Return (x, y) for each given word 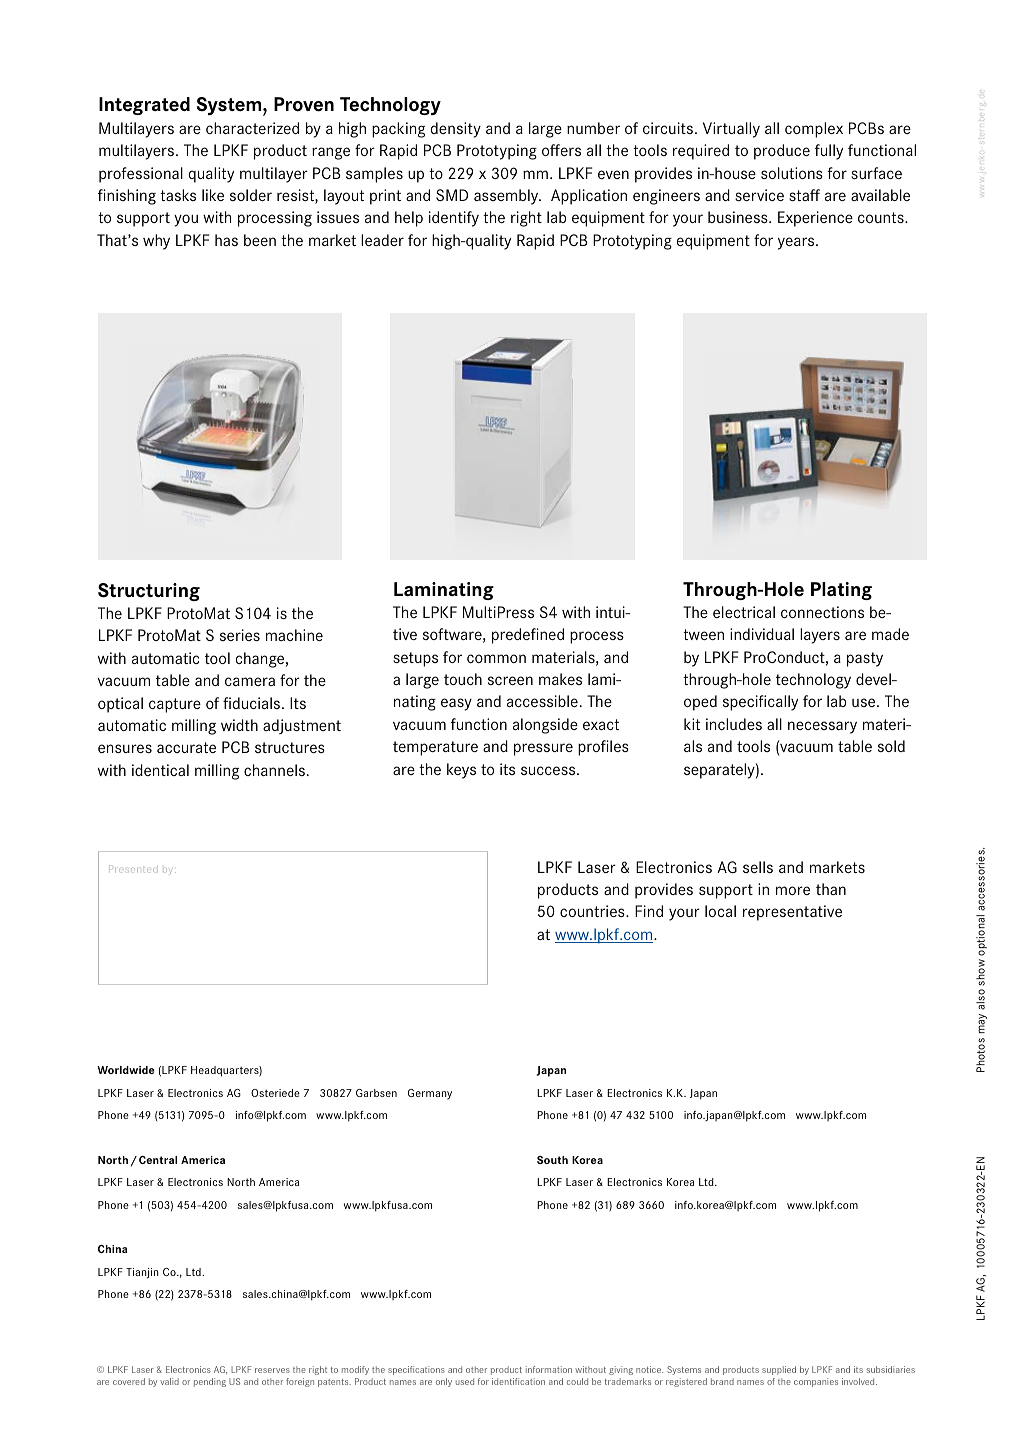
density (456, 130)
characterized (252, 128)
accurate (186, 747)
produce (782, 152)
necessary (822, 727)
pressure (543, 749)
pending (210, 1382)
